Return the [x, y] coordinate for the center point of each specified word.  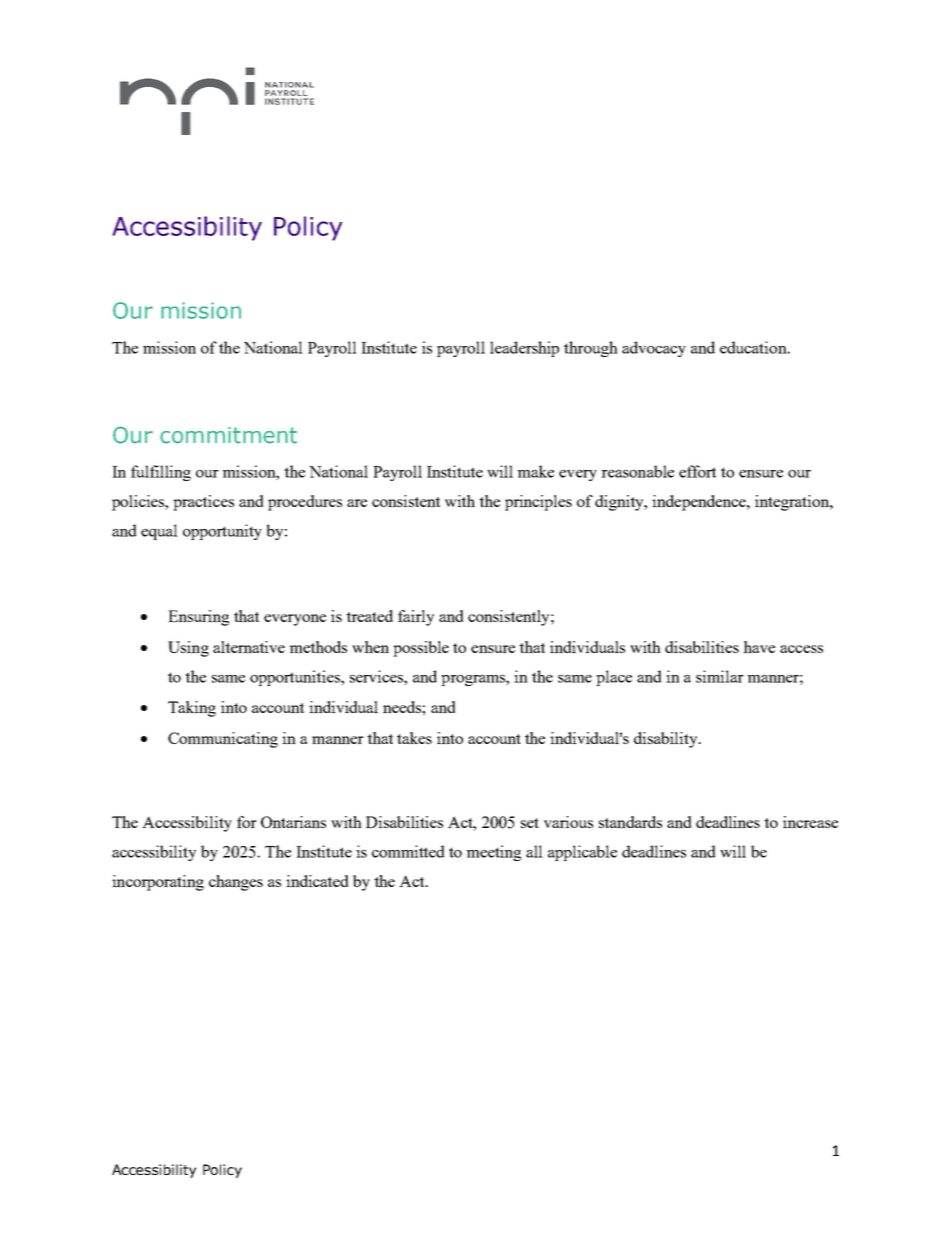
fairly [416, 618]
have [759, 647]
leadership [524, 349]
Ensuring [198, 618]
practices [203, 503]
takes [414, 738]
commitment [228, 435]
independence [700, 503]
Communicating [223, 740]
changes [236, 883]
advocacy [654, 349]
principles [538, 503]
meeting [493, 853]
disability [667, 740]
